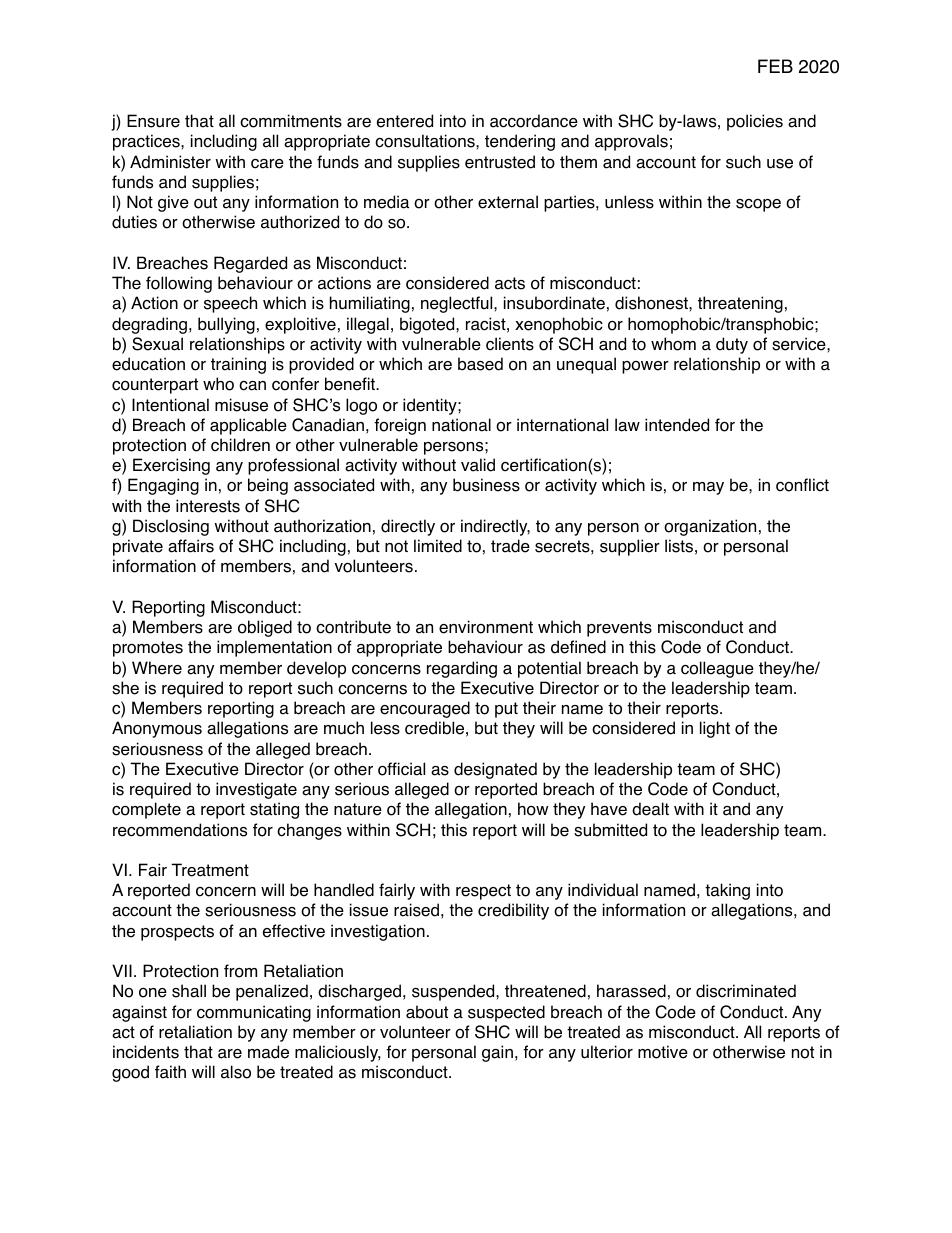 This screenshot has width=952, height=1233. Describe the element at coordinates (710, 527) in the screenshot. I see `organization` at that location.
